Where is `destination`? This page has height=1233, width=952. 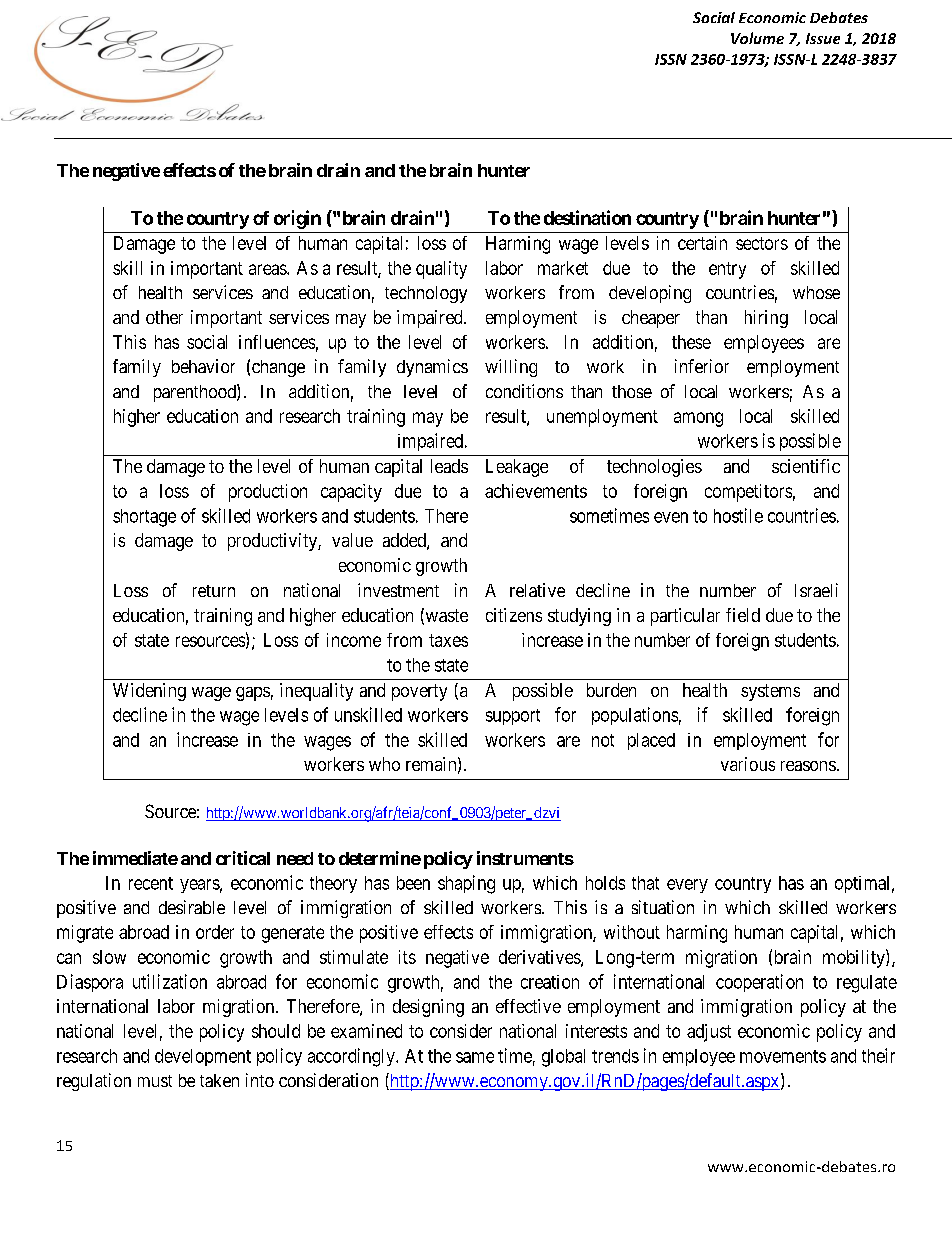 destination is located at coordinates (587, 217).
